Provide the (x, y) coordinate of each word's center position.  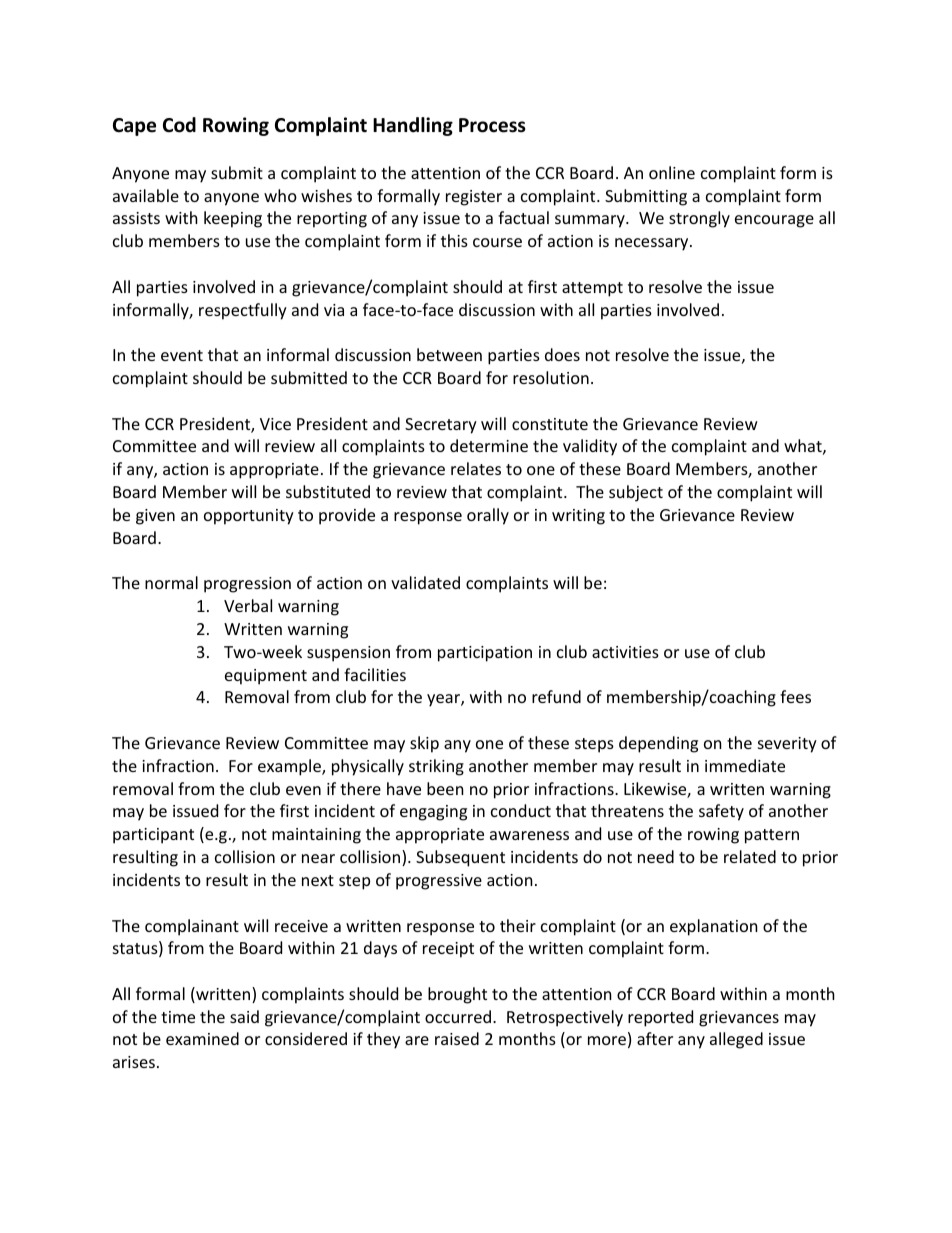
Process (492, 125)
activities (625, 652)
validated (425, 582)
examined (202, 1038)
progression (247, 585)
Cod (179, 125)
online (672, 172)
